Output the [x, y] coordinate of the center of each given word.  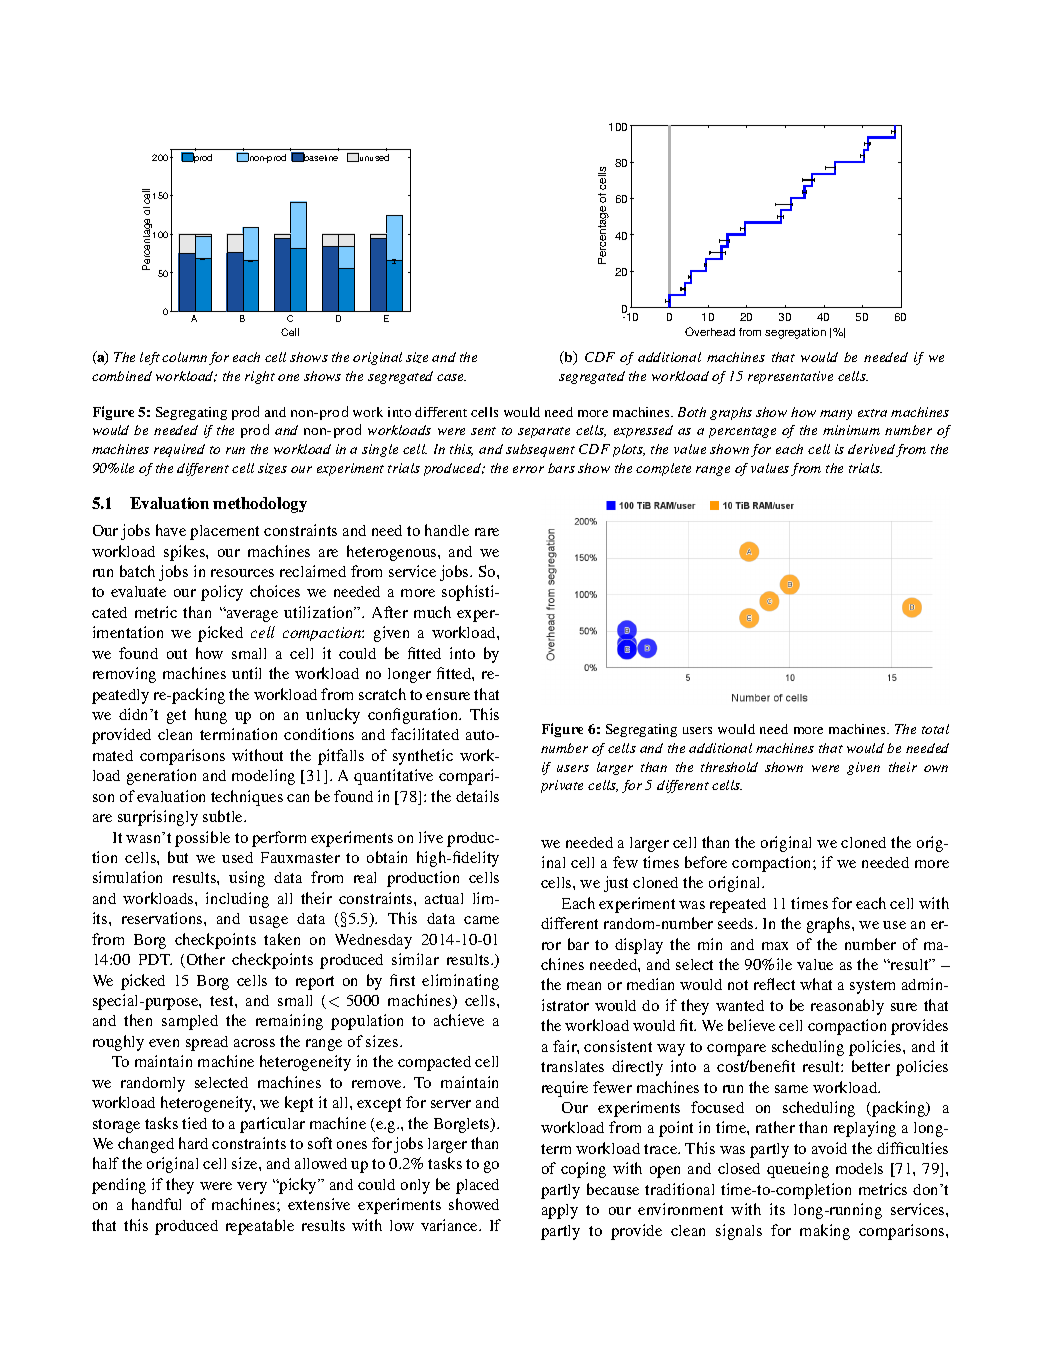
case [451, 377]
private [562, 786]
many [836, 415]
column [184, 357]
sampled [190, 1022]
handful [156, 1204]
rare [487, 532]
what [816, 984]
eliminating [460, 982]
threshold [729, 767]
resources [242, 573]
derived [871, 449]
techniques [247, 798]
